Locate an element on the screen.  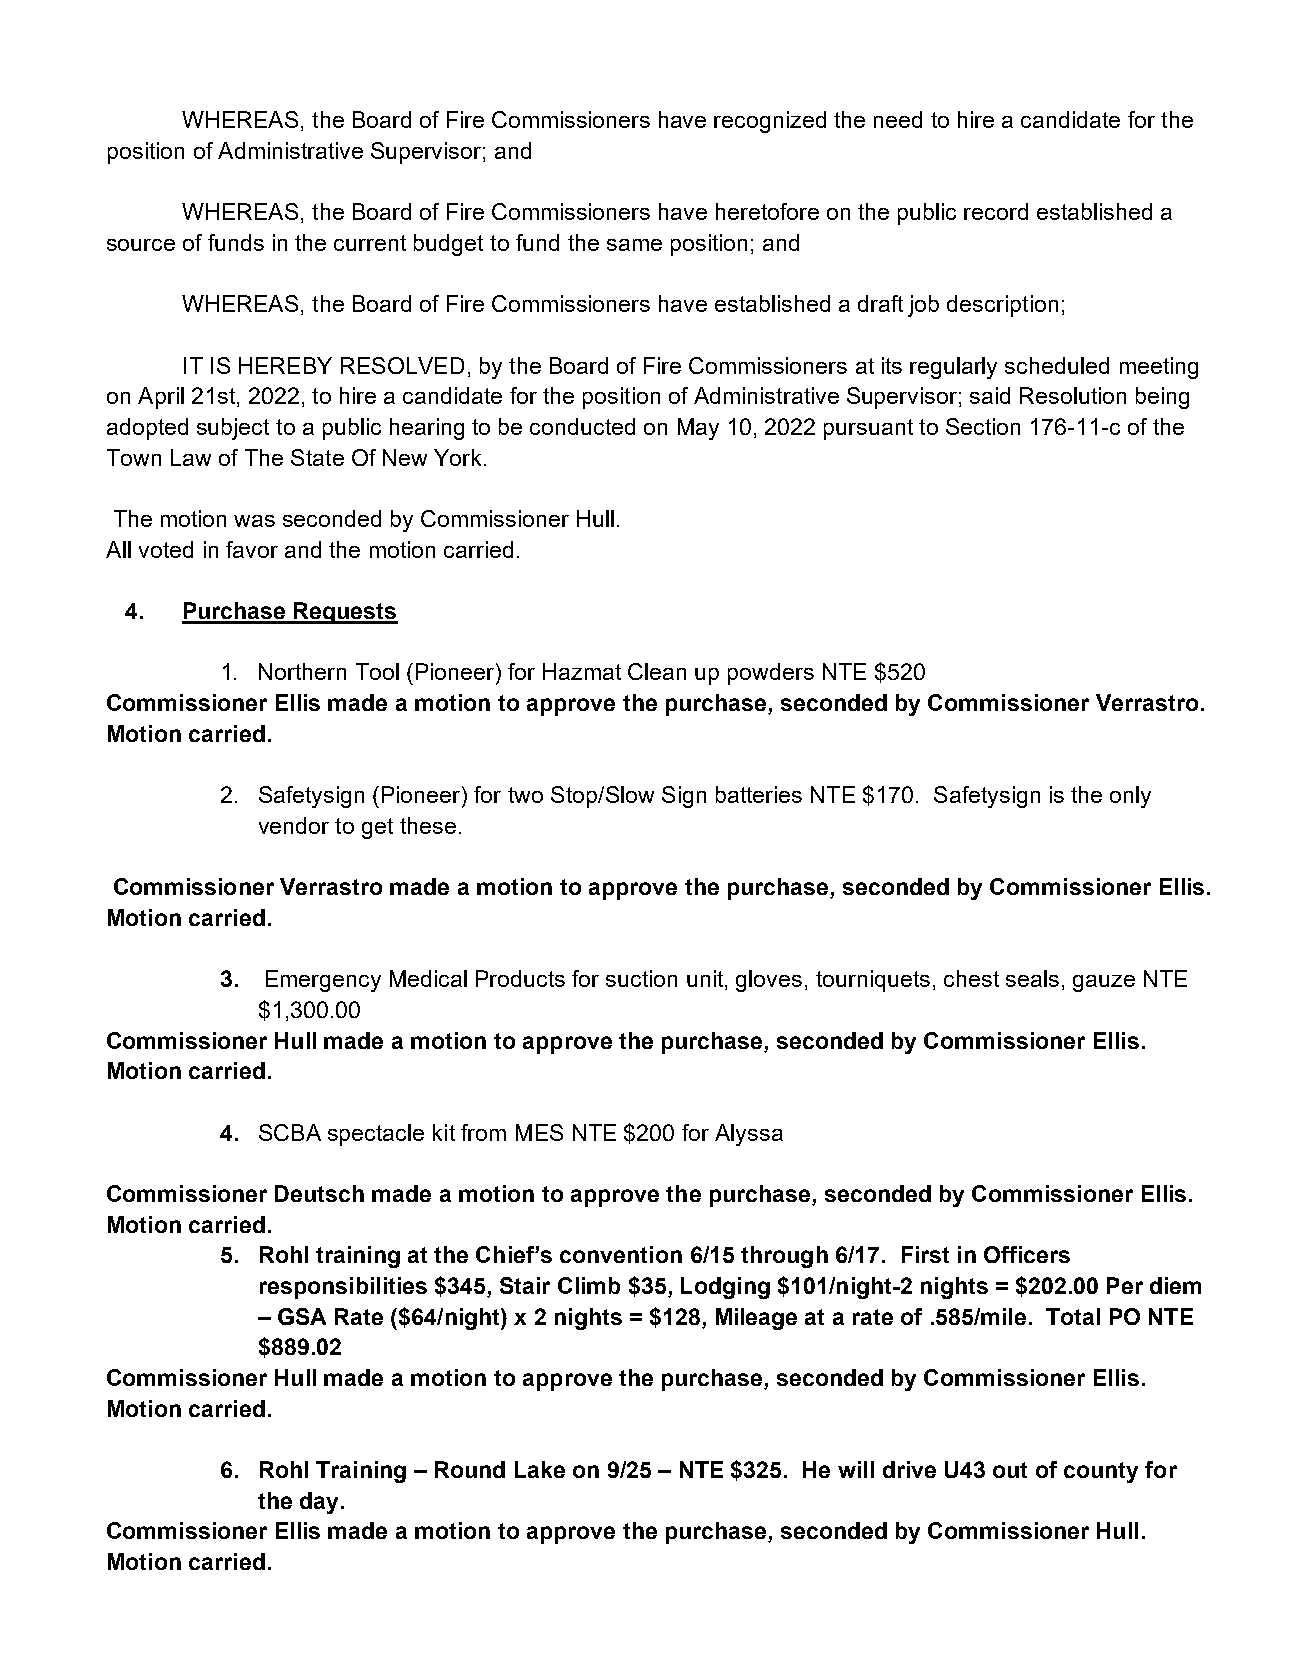
same is located at coordinates (634, 245).
